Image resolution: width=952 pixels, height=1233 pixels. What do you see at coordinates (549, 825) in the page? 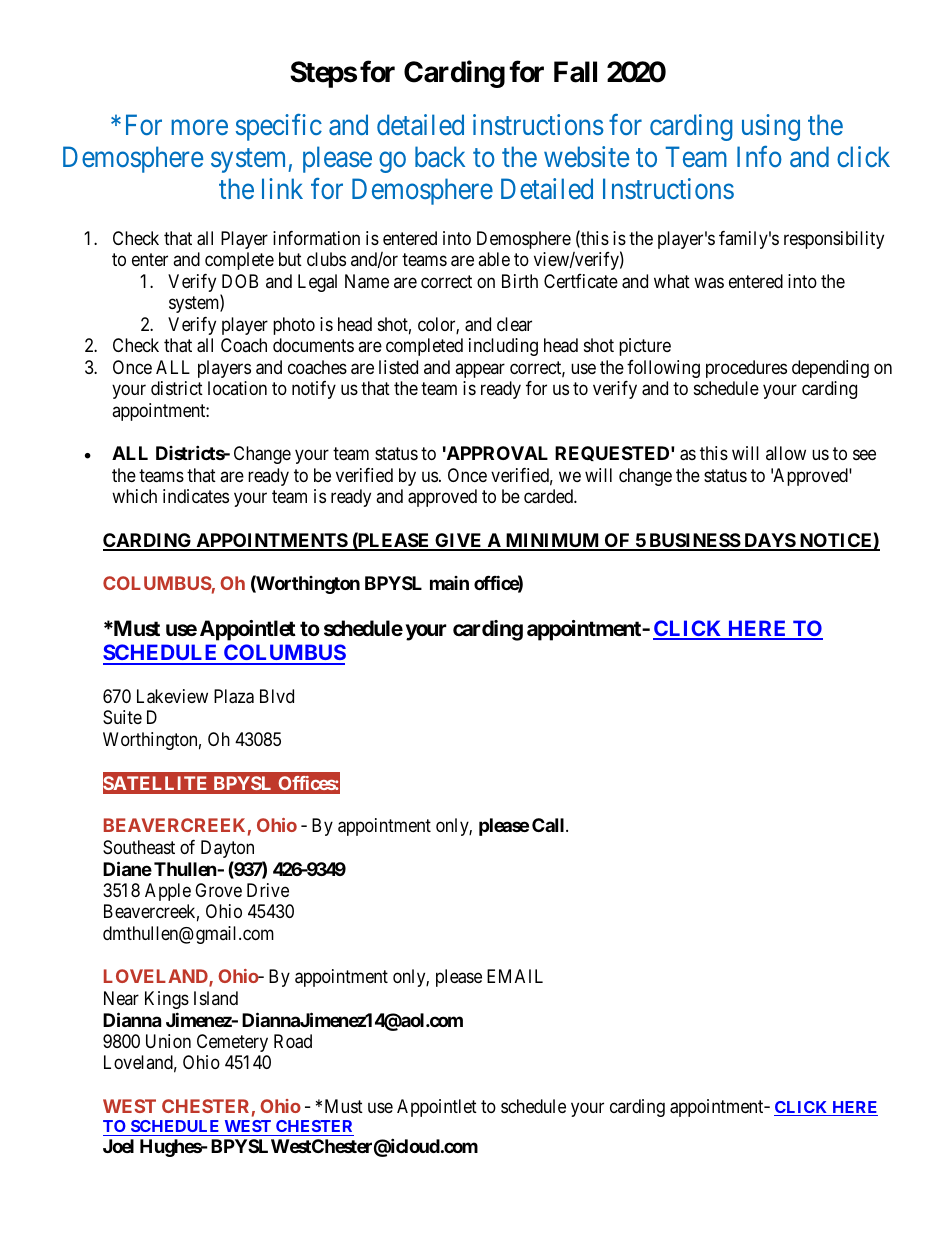
I see `Call` at bounding box center [549, 825].
